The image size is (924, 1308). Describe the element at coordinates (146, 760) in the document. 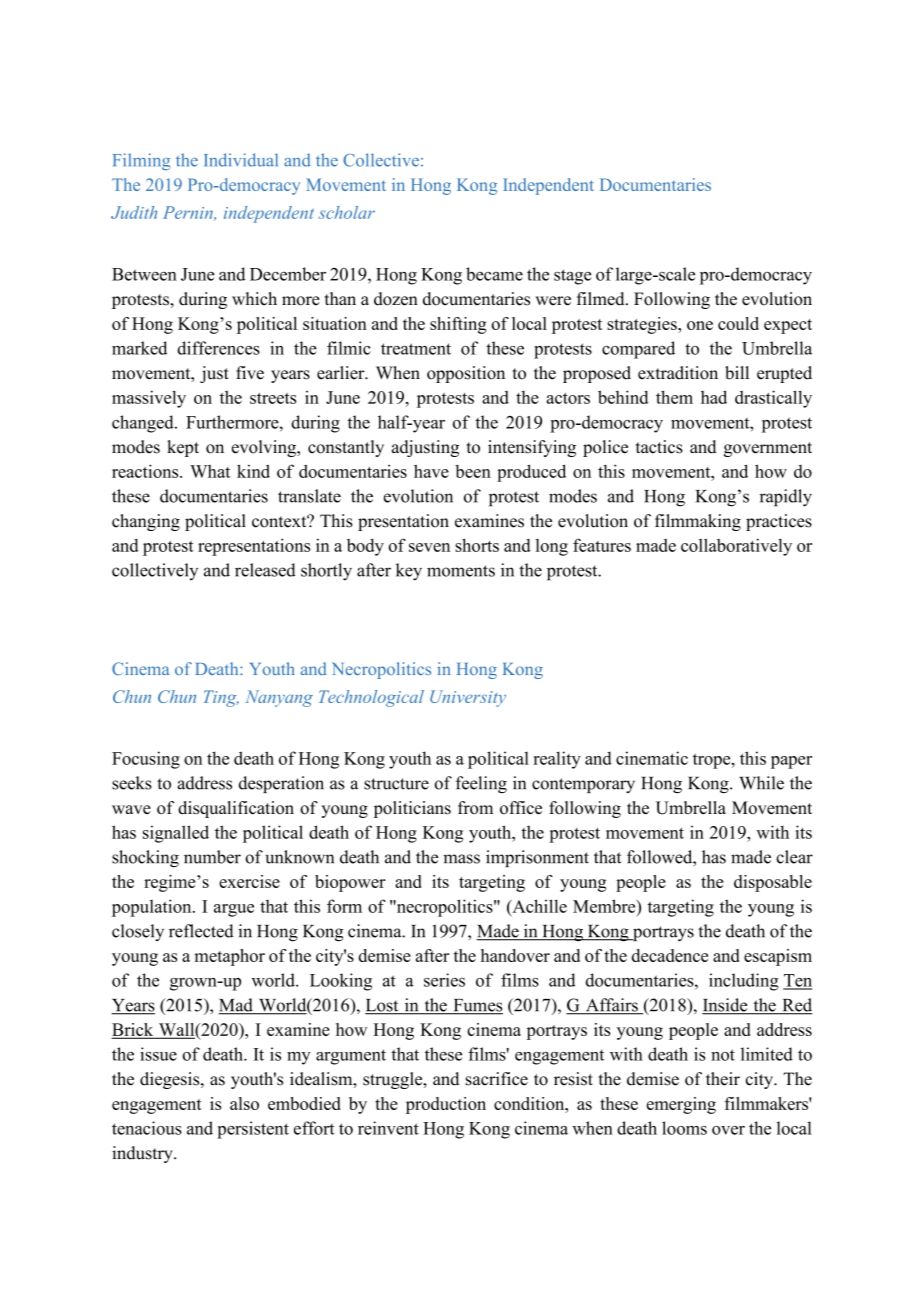

I see `Focusing` at that location.
